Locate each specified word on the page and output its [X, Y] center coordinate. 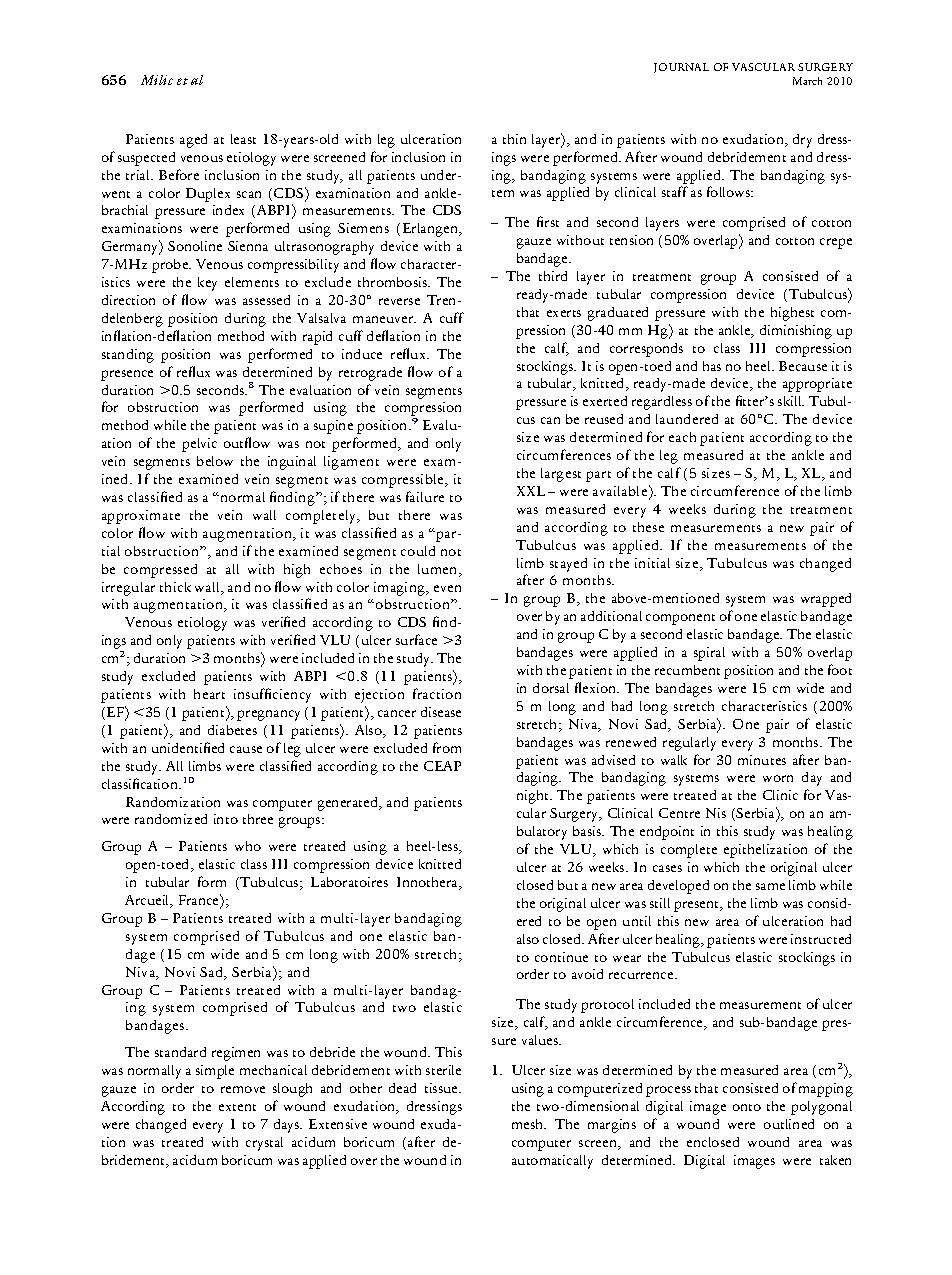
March [807, 81]
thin [514, 139]
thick [175, 587]
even [447, 588]
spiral [709, 654]
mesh [529, 1124]
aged [193, 141]
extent [237, 1107]
